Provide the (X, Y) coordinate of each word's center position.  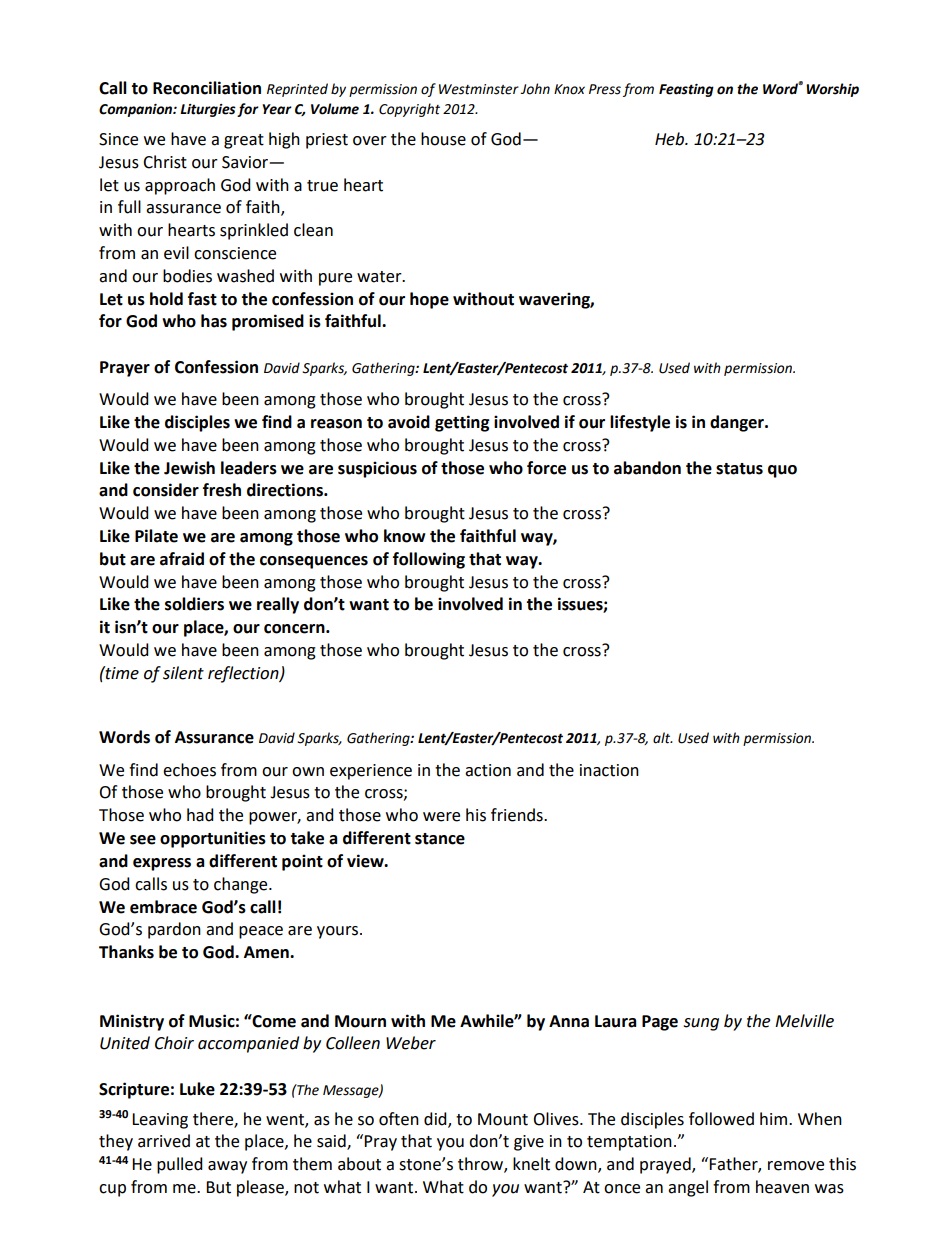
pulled (180, 1165)
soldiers (194, 604)
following (429, 560)
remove (796, 1166)
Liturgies (208, 110)
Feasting (686, 90)
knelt (531, 1164)
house (443, 139)
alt (663, 738)
